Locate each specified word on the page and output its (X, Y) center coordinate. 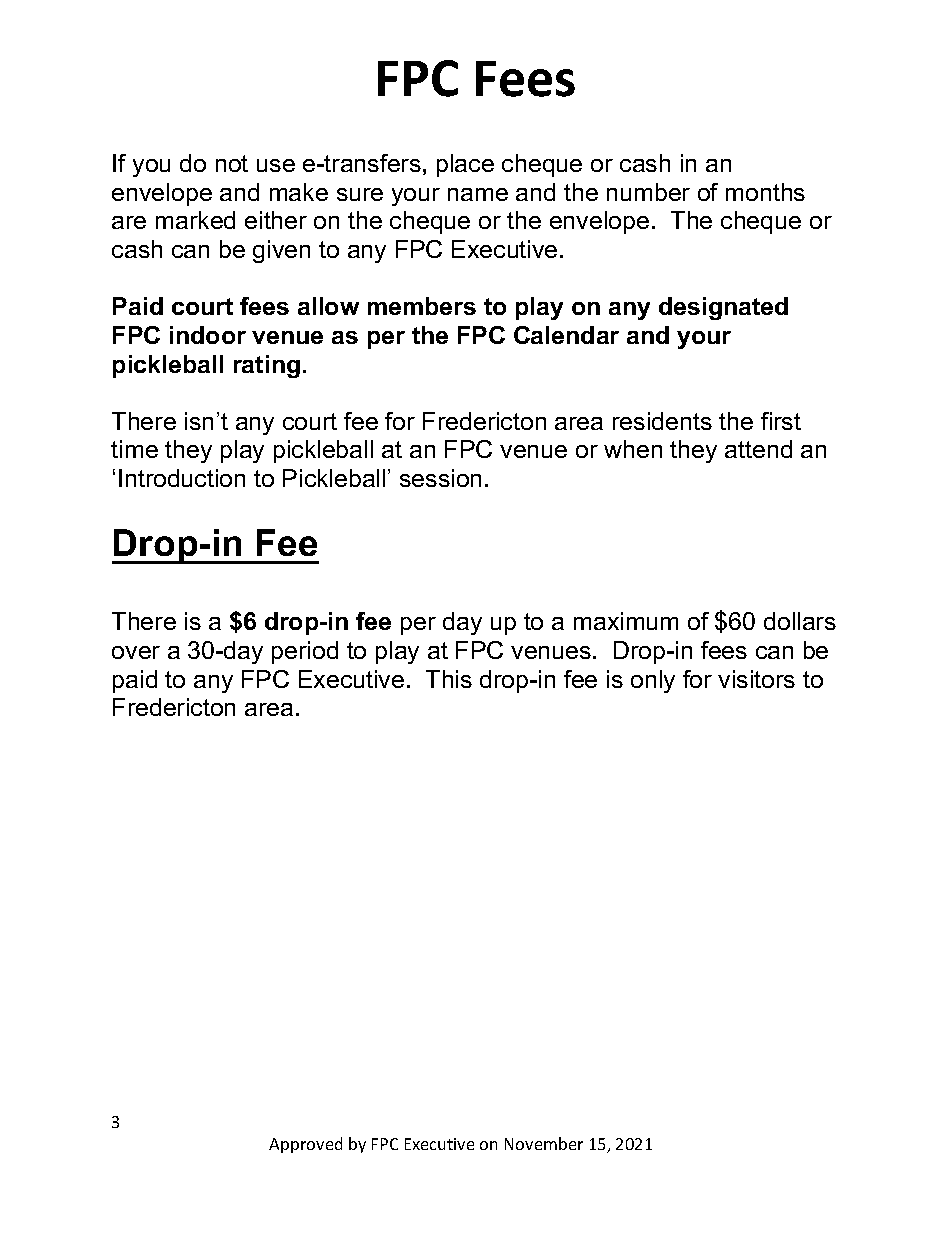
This (449, 679)
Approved (305, 1145)
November (544, 1143)
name (478, 194)
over (136, 652)
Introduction (182, 478)
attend (758, 449)
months (765, 192)
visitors (756, 679)
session (440, 478)
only (653, 681)
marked (195, 220)
